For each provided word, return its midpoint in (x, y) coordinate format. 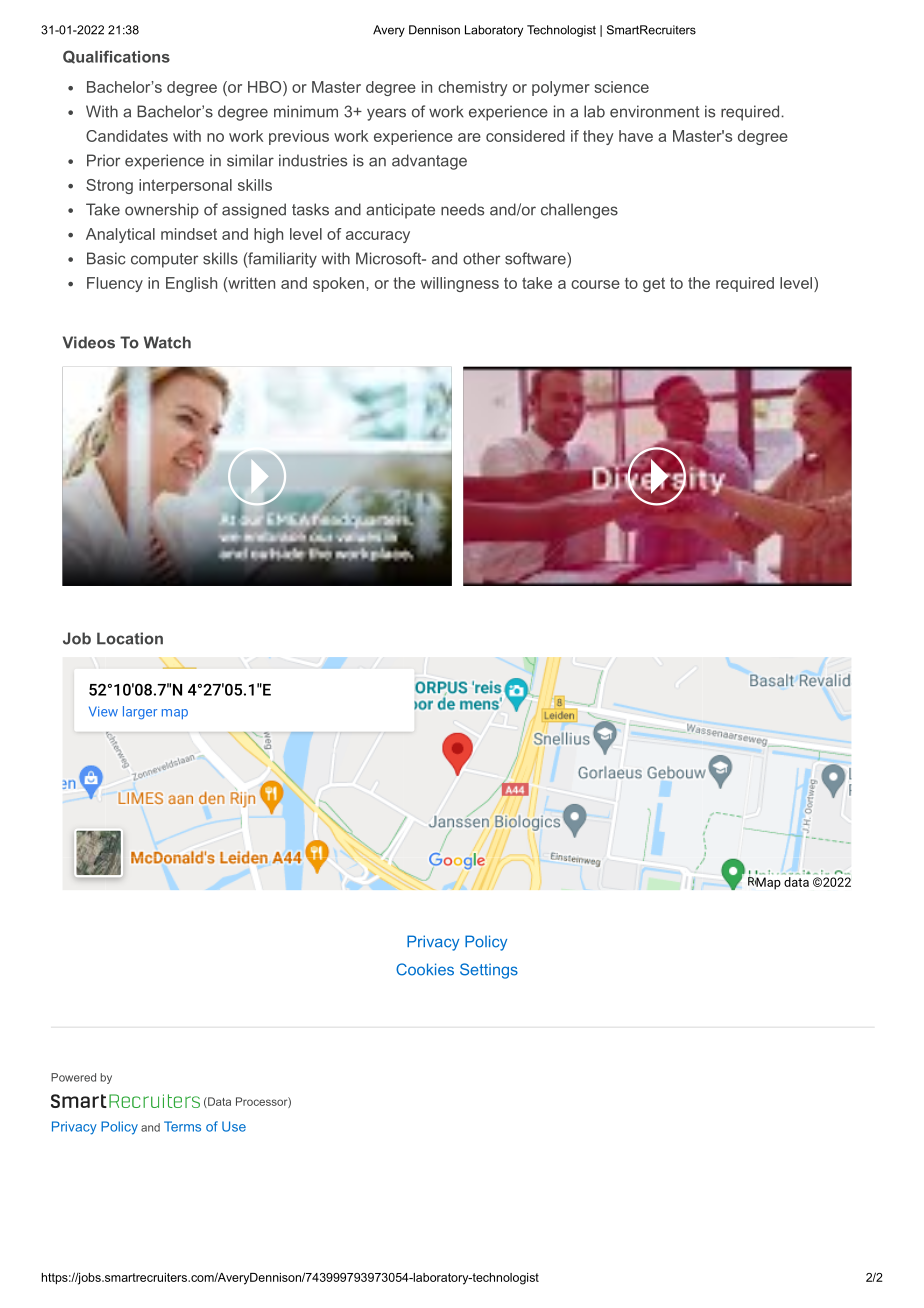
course (595, 284)
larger (140, 712)
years (386, 114)
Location (130, 638)
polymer (561, 88)
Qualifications (116, 57)
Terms (182, 1126)
